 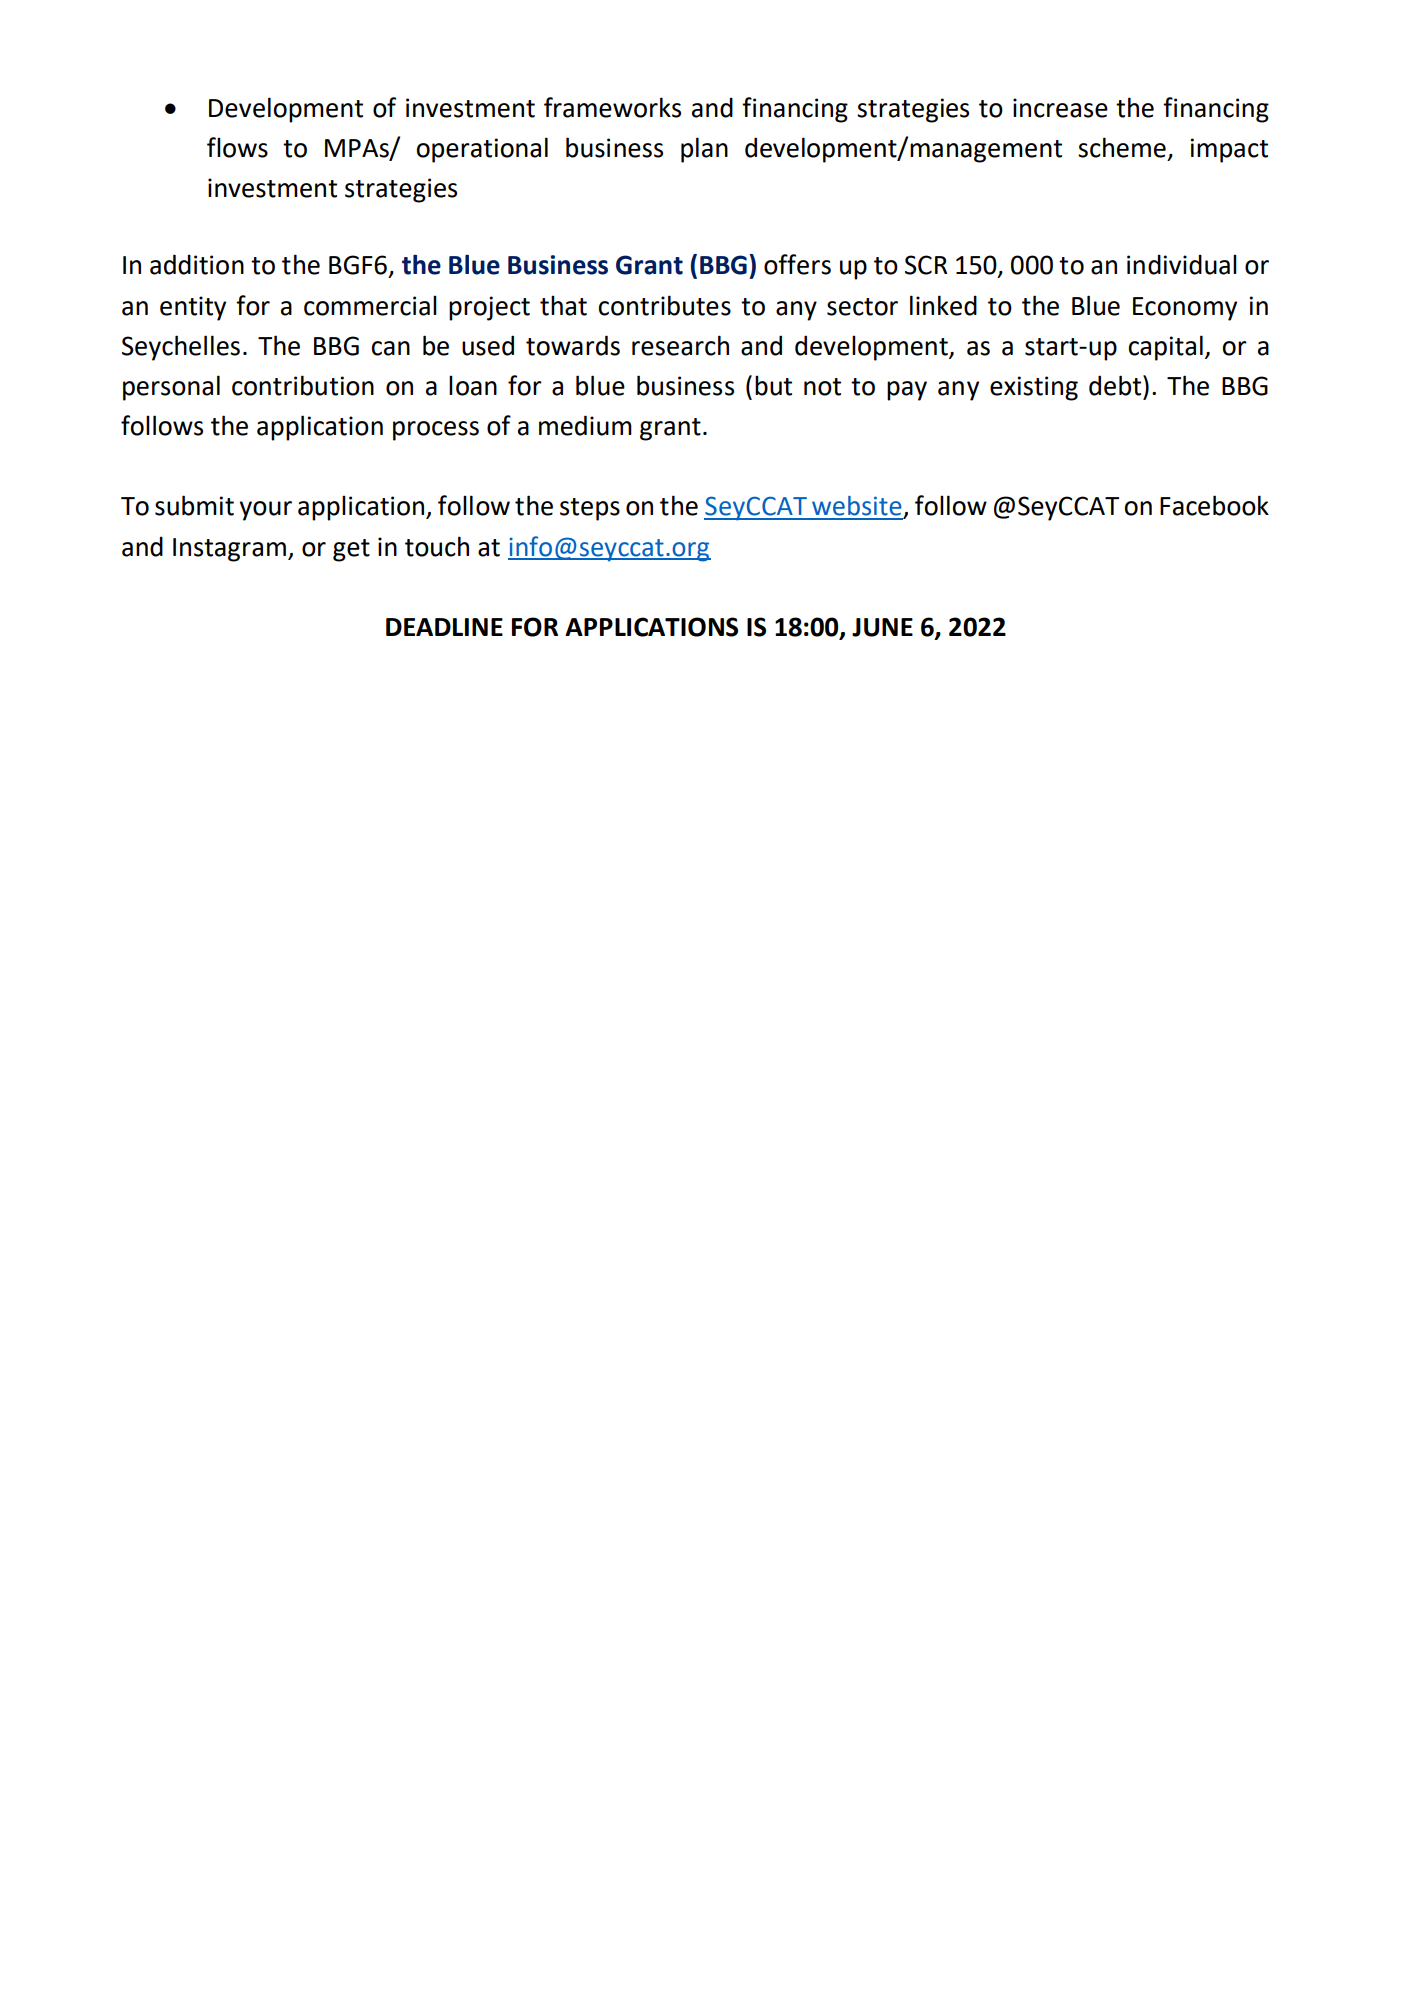 What do you see at coordinates (612, 107) in the screenshot?
I see `frameworks` at bounding box center [612, 107].
